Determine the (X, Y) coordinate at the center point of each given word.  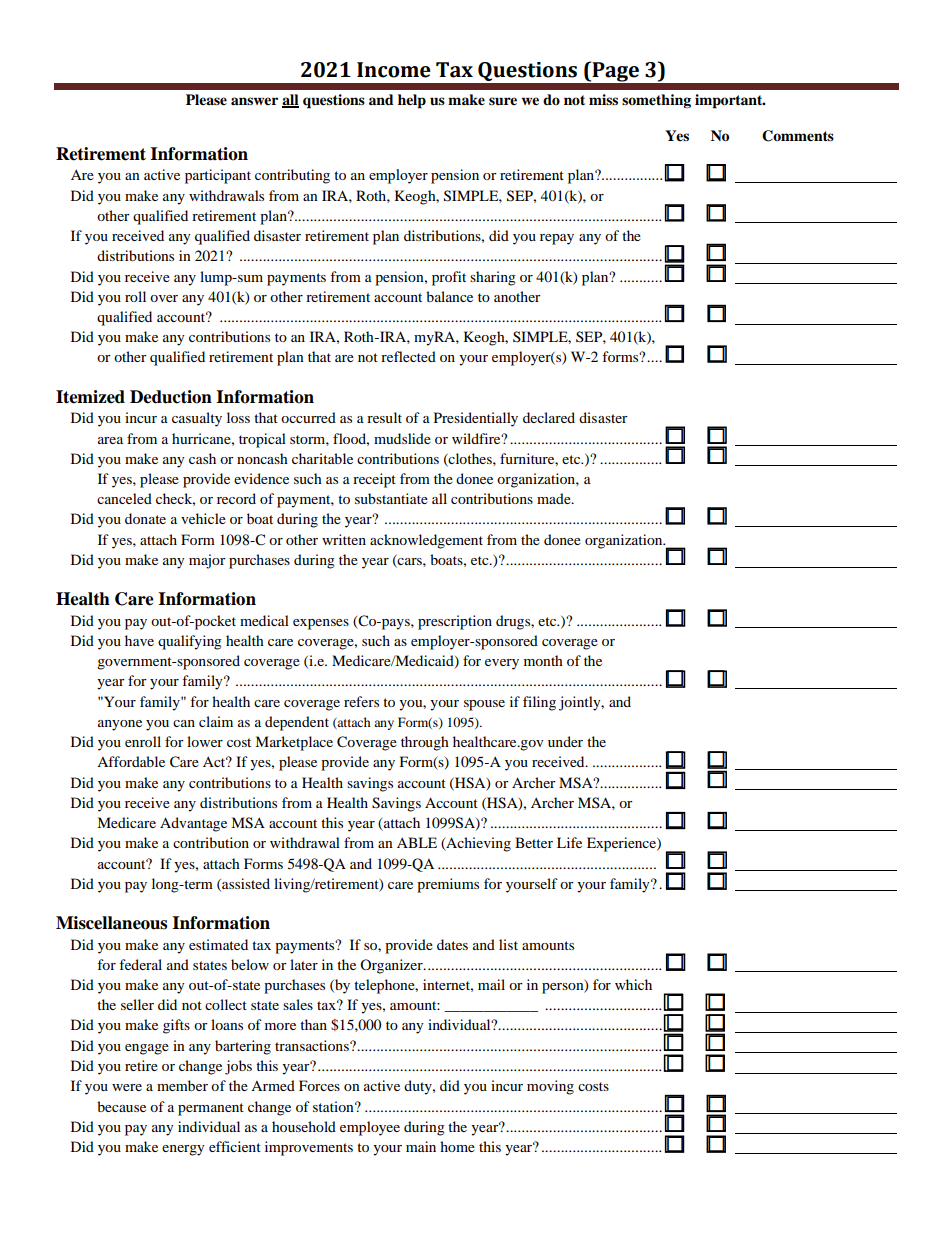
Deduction (171, 397)
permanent (211, 1109)
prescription (455, 622)
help (412, 101)
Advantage (193, 824)
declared (549, 417)
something (656, 101)
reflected (408, 356)
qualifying (190, 642)
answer (254, 101)
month (543, 660)
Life (569, 842)
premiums (448, 885)
